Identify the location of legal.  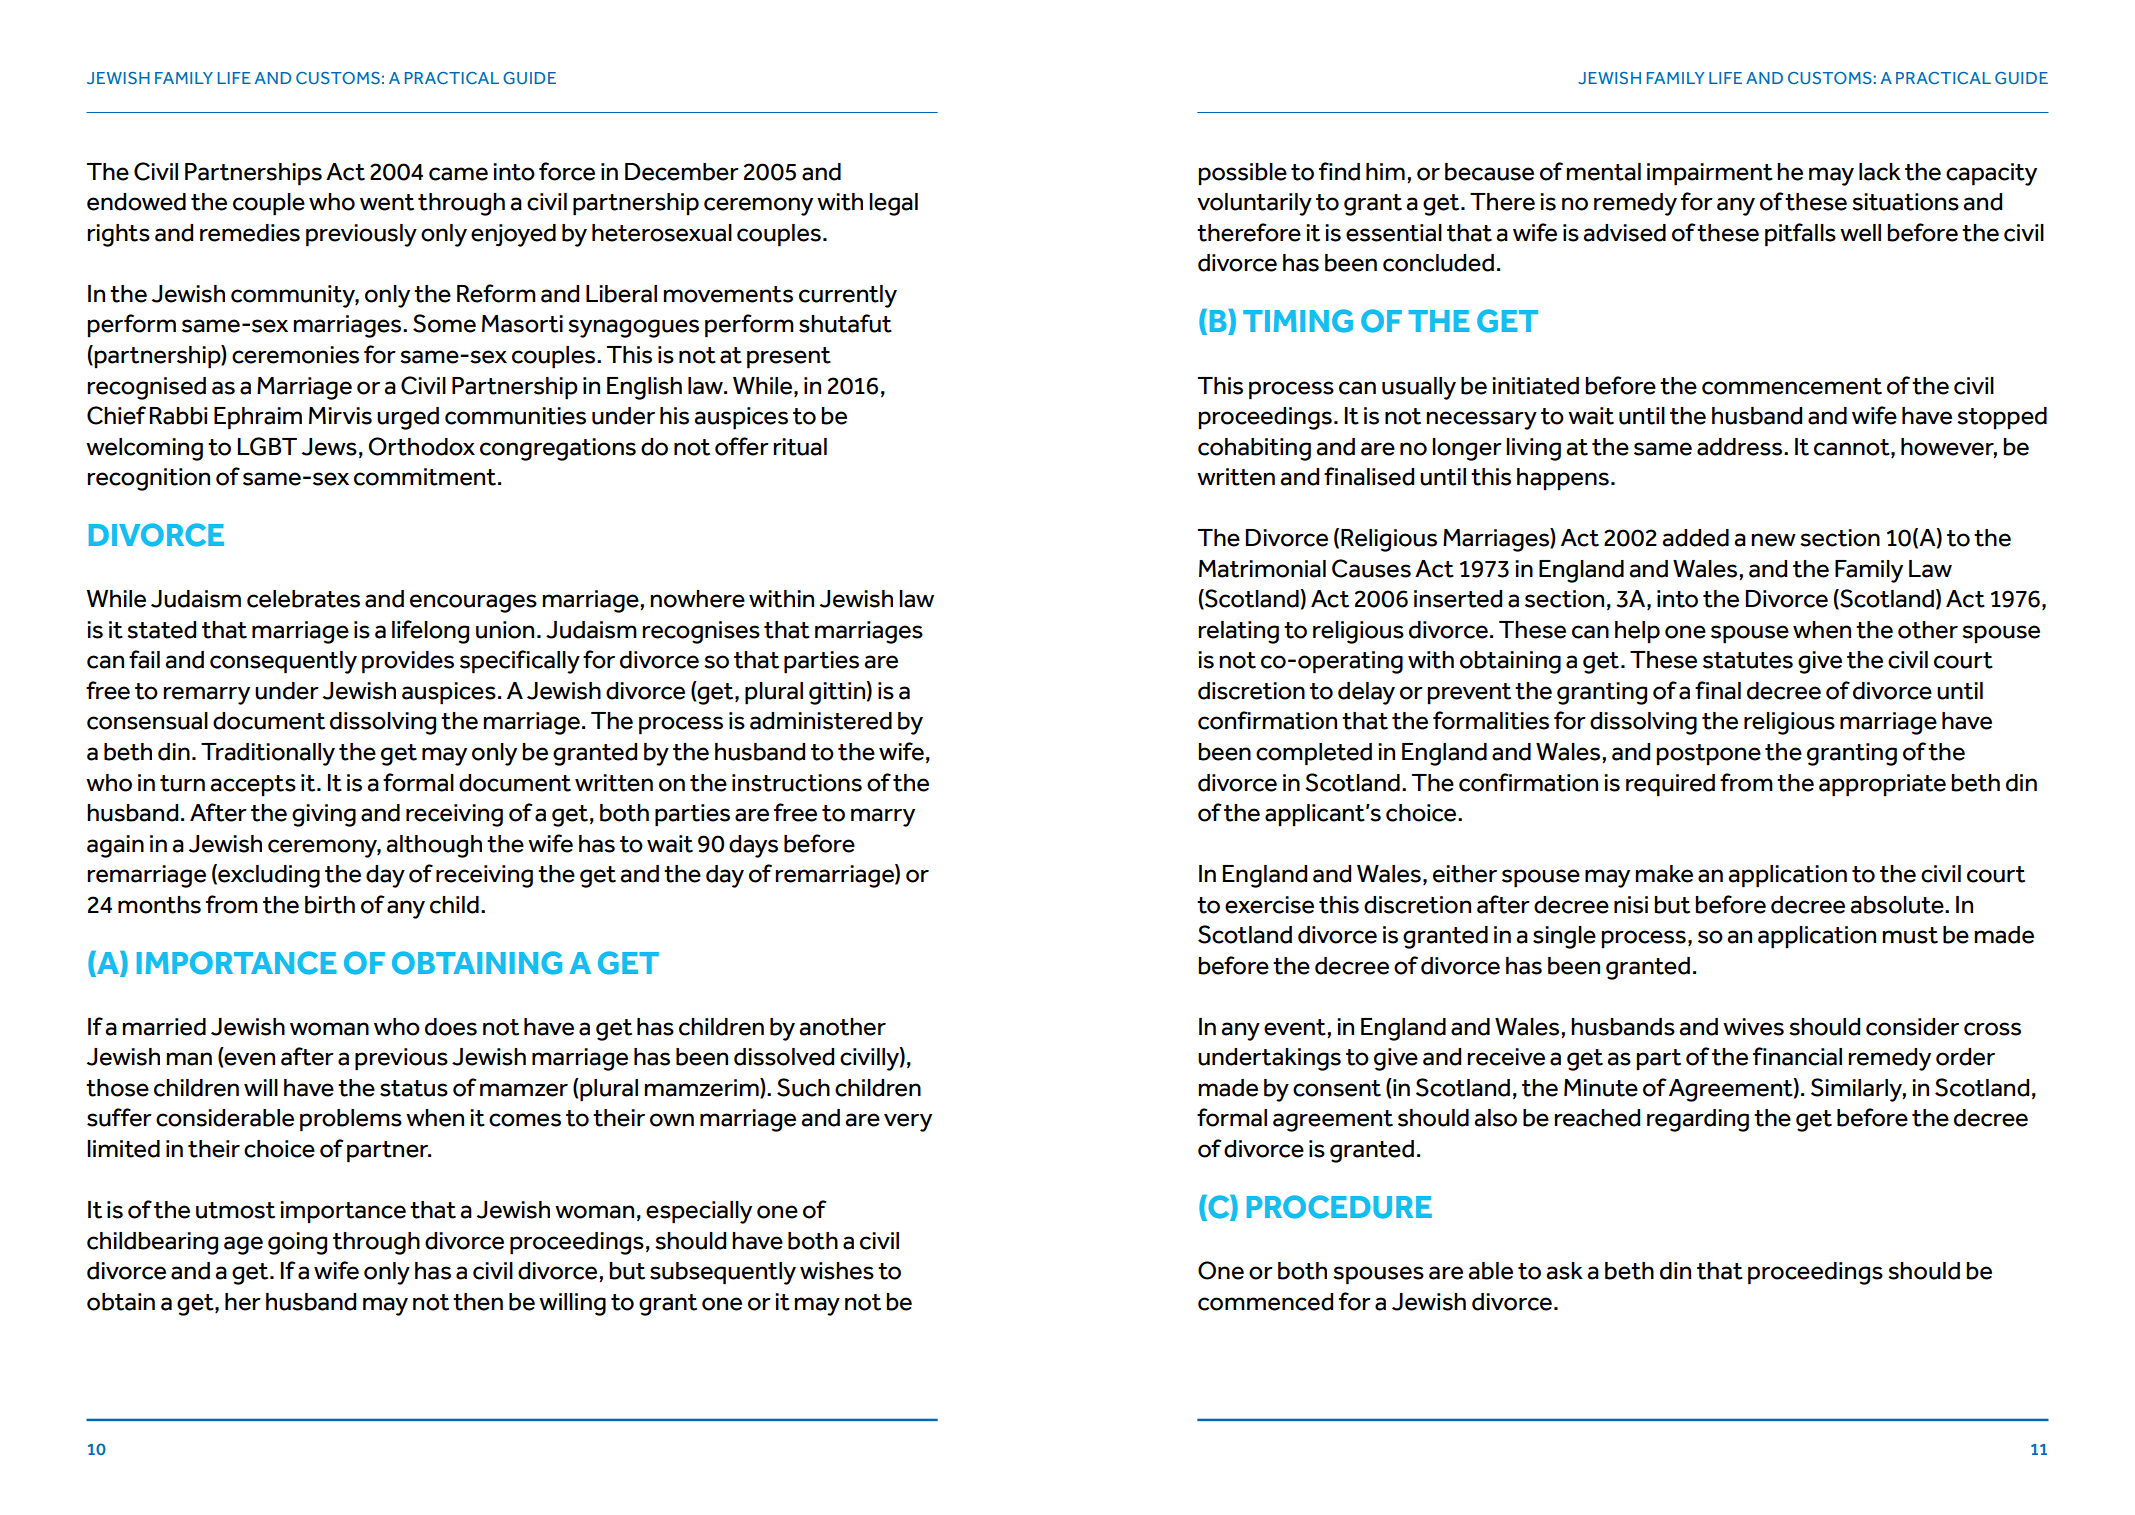
(893, 204).
